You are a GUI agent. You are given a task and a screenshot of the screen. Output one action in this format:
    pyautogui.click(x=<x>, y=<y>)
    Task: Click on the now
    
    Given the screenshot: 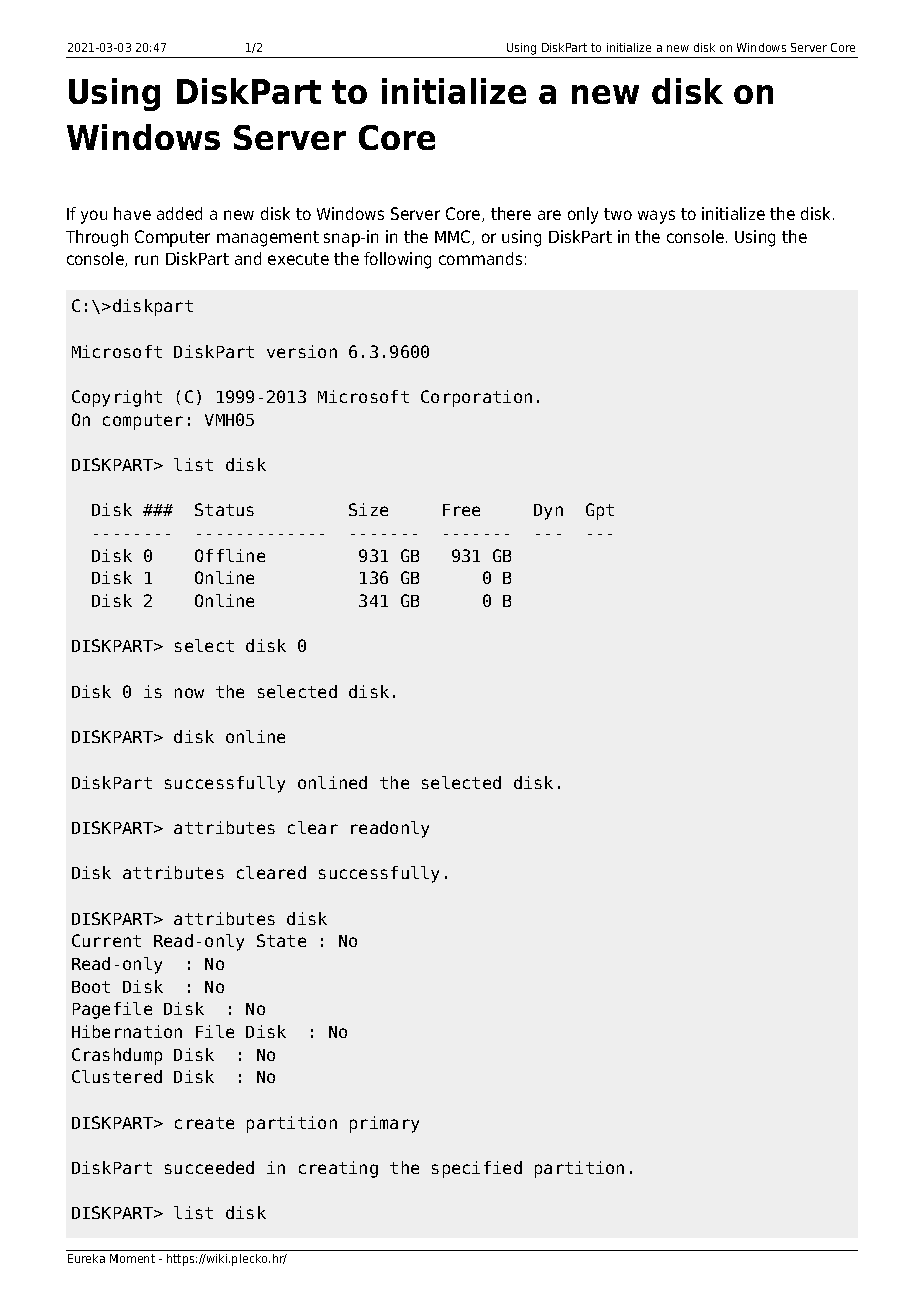 What is the action you would take?
    pyautogui.click(x=189, y=693)
